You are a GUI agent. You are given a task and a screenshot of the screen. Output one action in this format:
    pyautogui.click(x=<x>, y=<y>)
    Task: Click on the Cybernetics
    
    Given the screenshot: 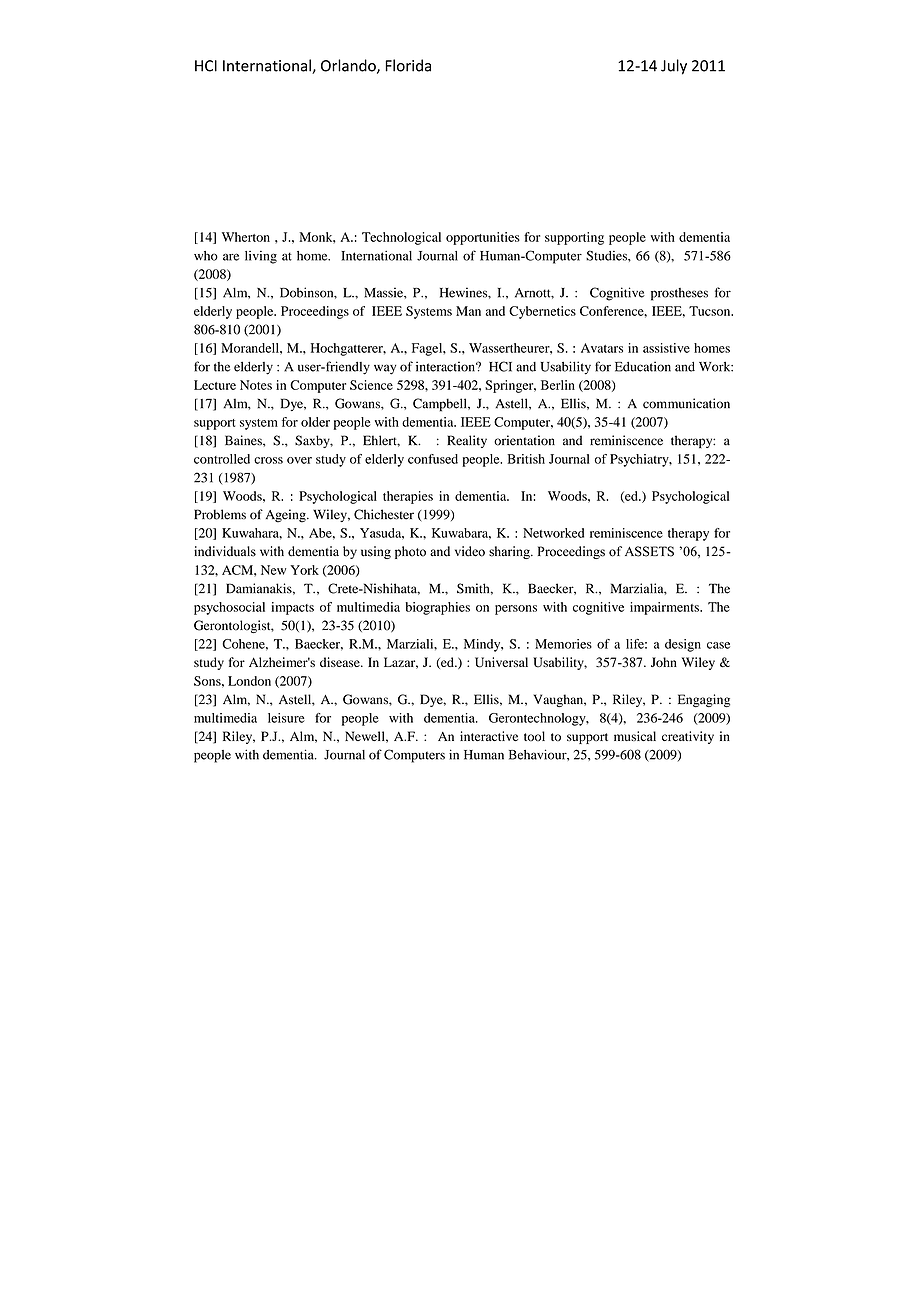 What is the action you would take?
    pyautogui.click(x=542, y=312)
